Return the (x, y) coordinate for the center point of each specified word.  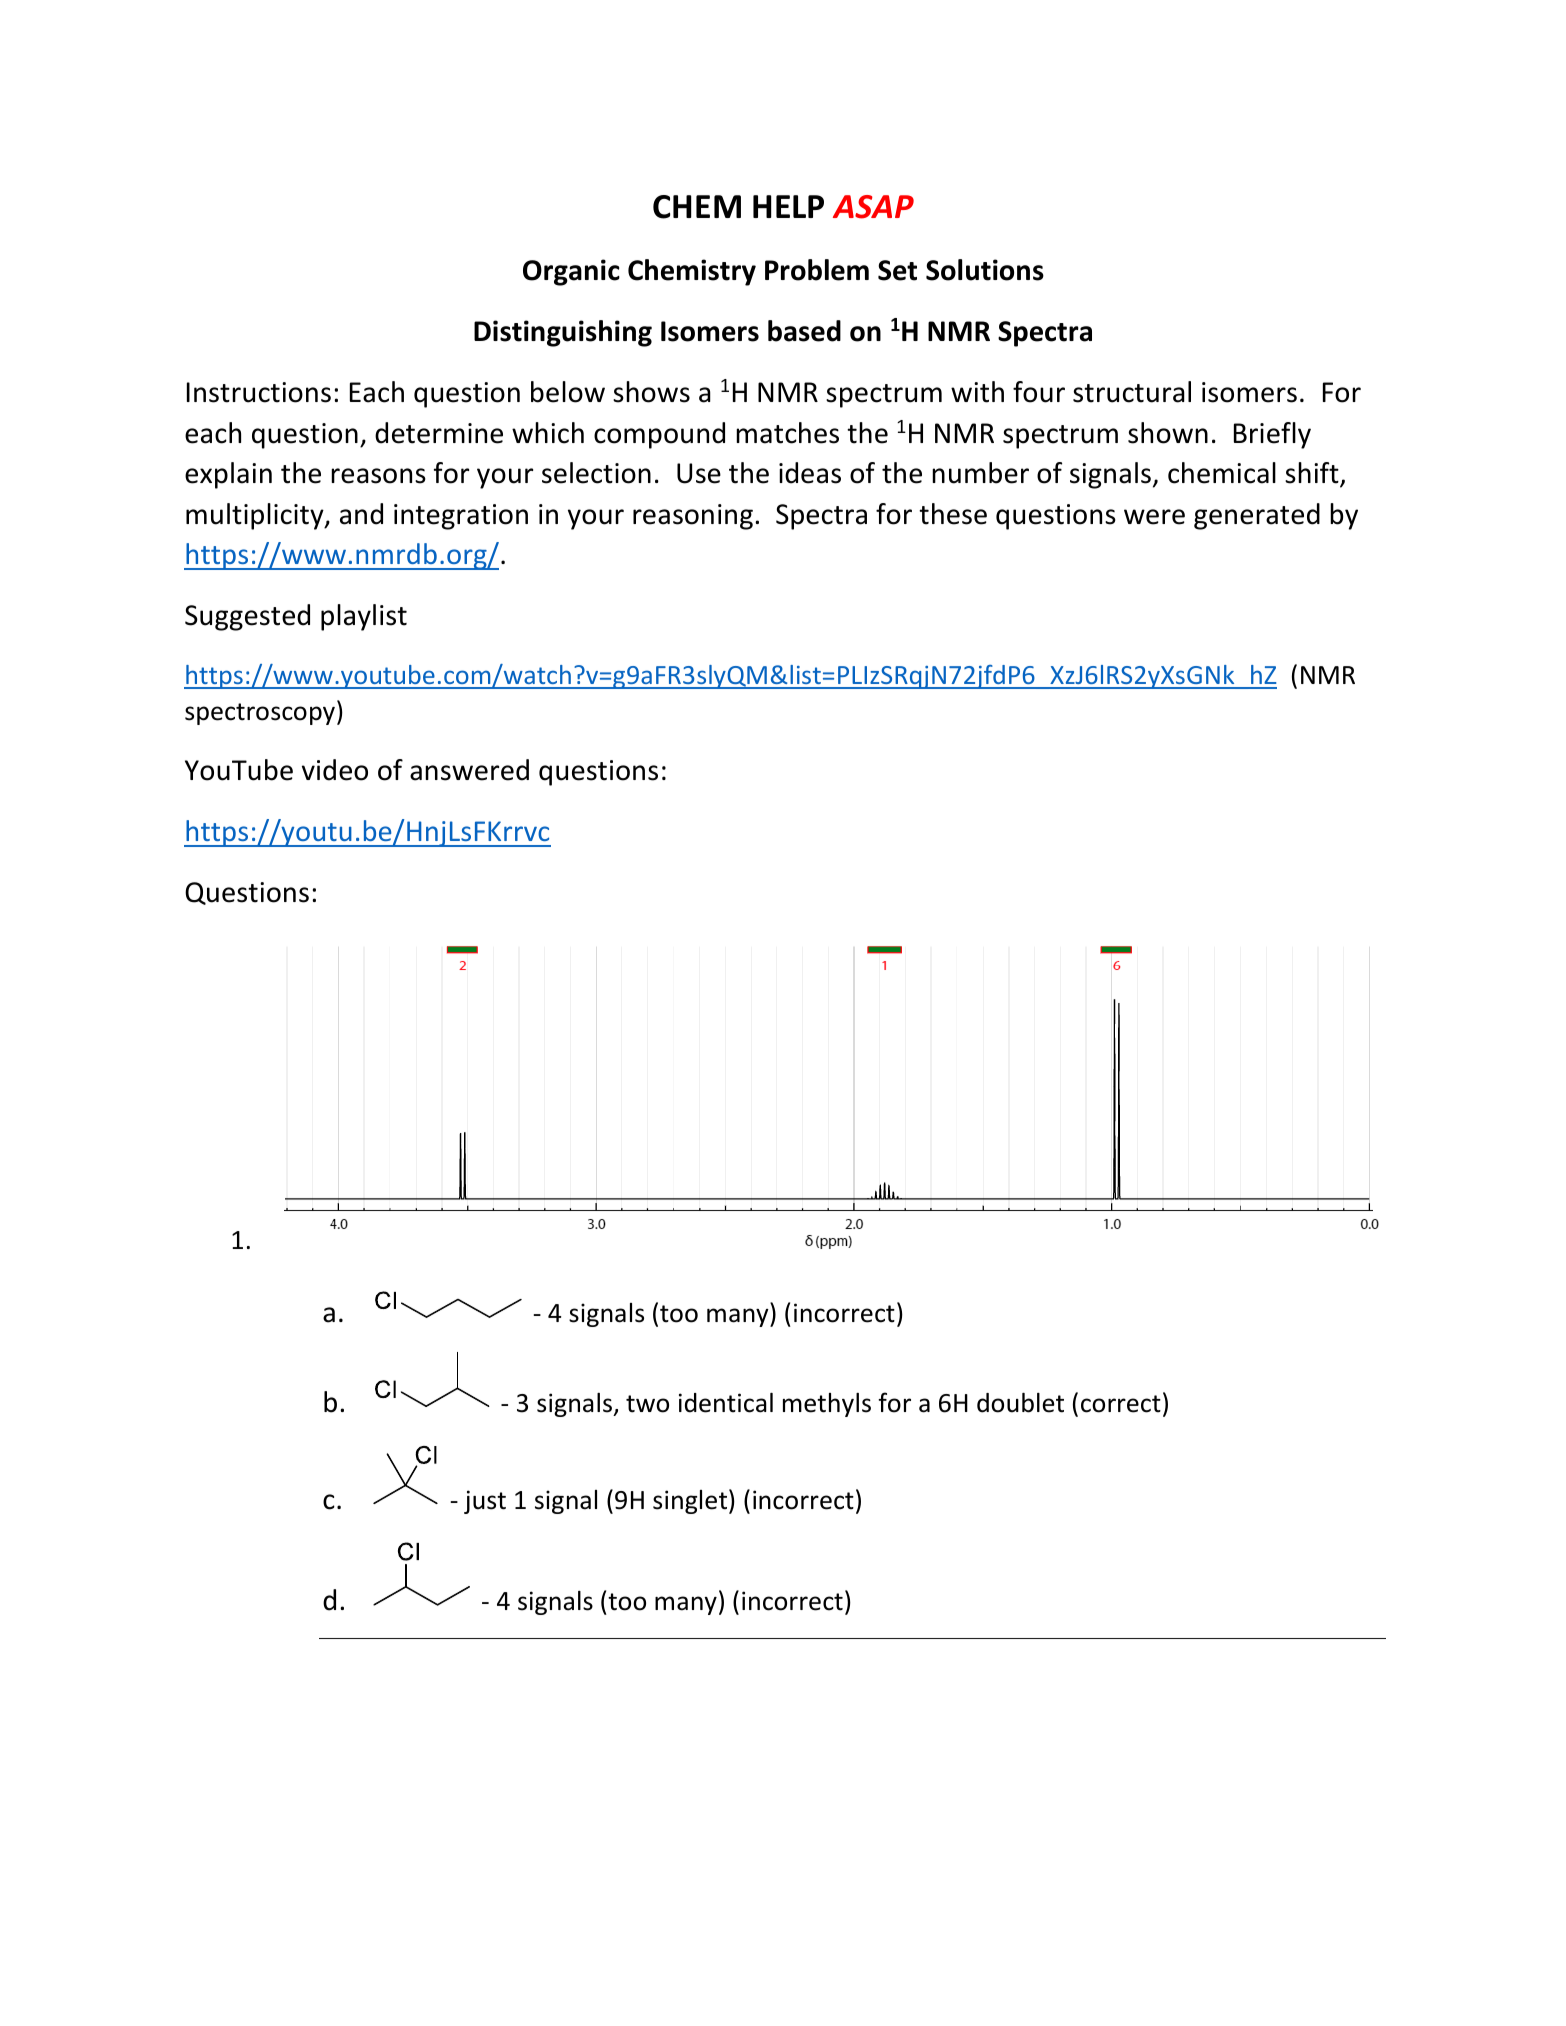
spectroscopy (261, 714)
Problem (817, 270)
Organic (571, 272)
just (485, 1502)
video (335, 770)
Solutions (985, 270)
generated (1257, 516)
